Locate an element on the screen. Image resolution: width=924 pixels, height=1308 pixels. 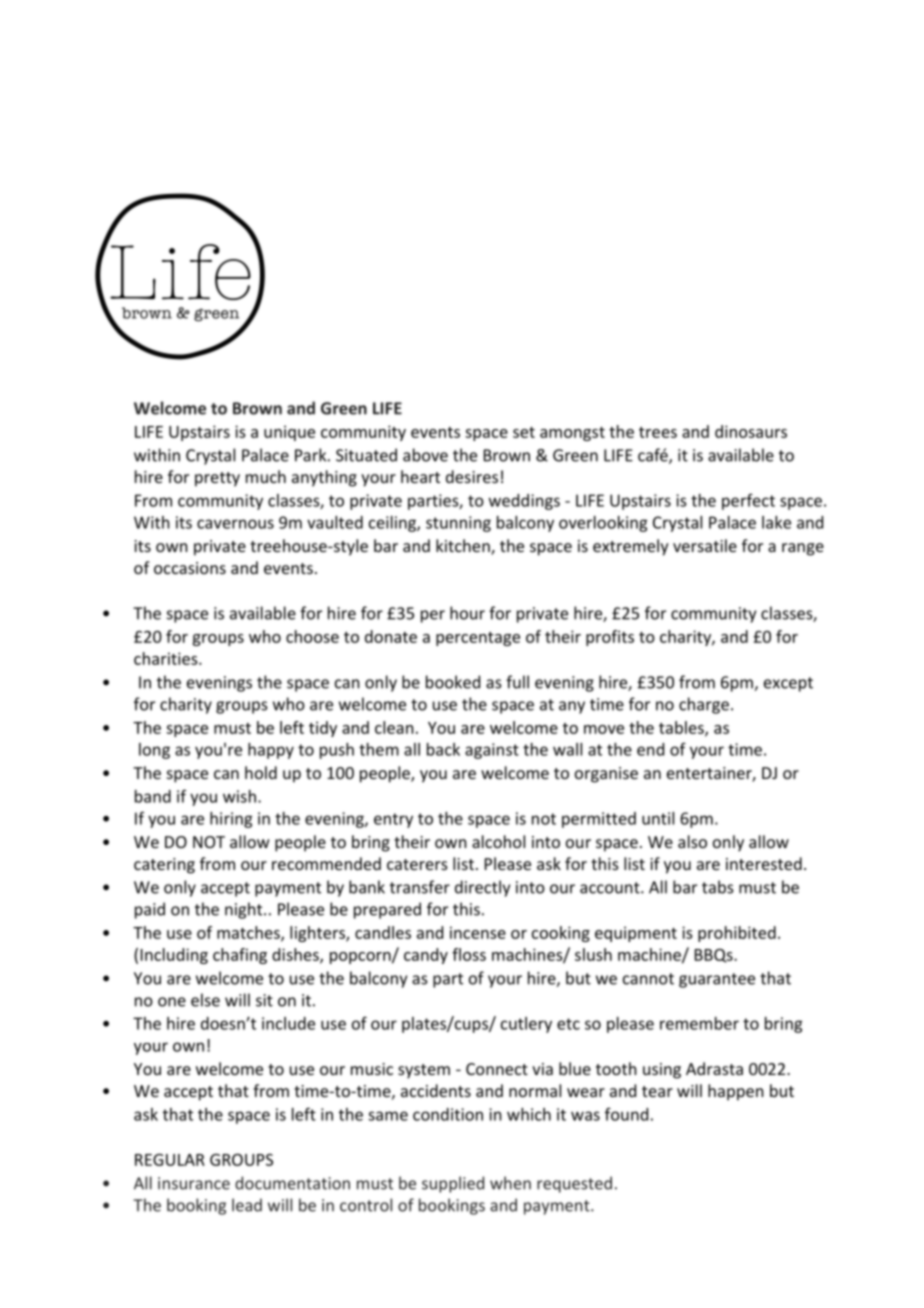
pretty is located at coordinates (217, 479).
